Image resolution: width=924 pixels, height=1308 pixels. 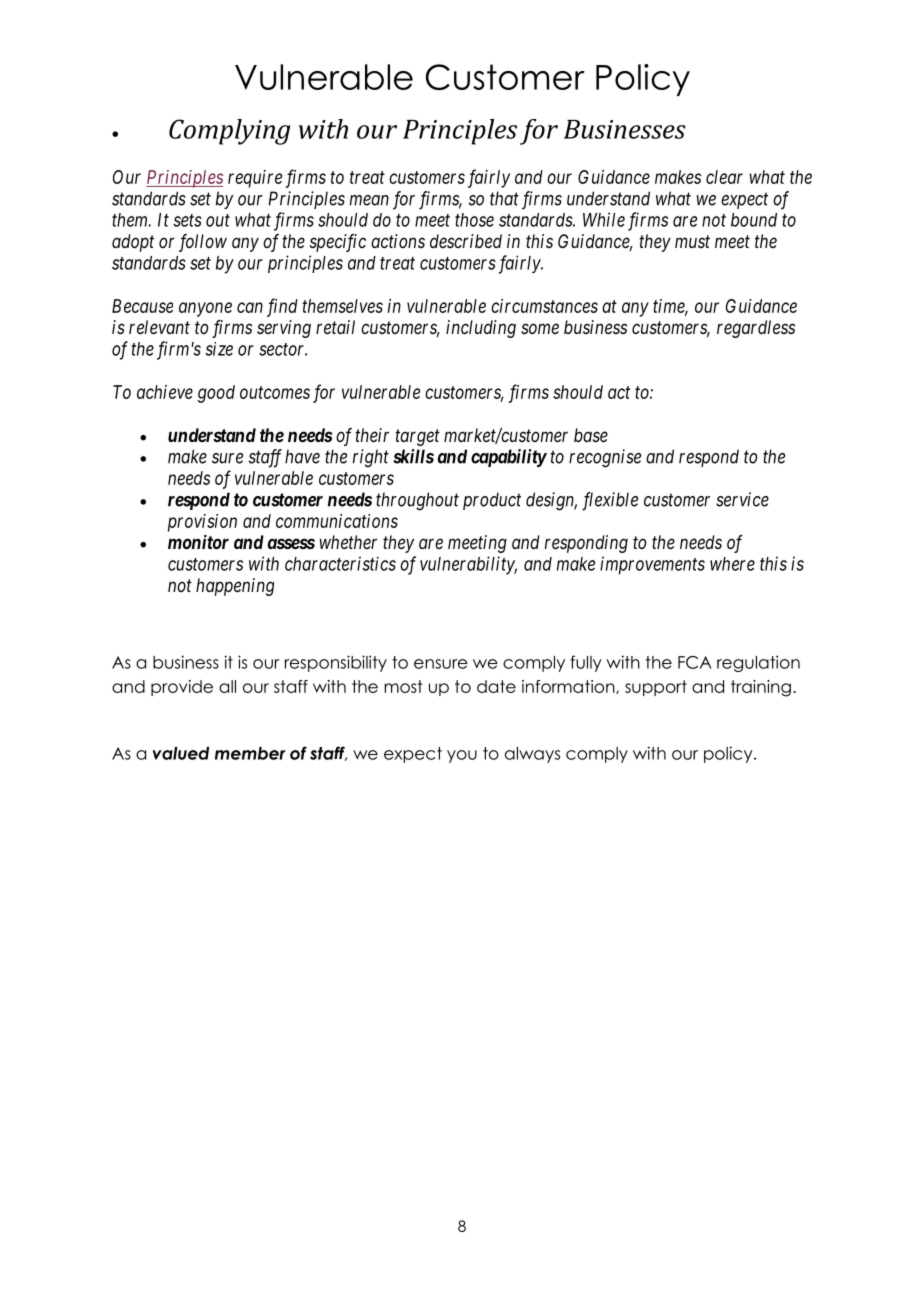 What do you see at coordinates (504, 198) in the image?
I see `that` at bounding box center [504, 198].
